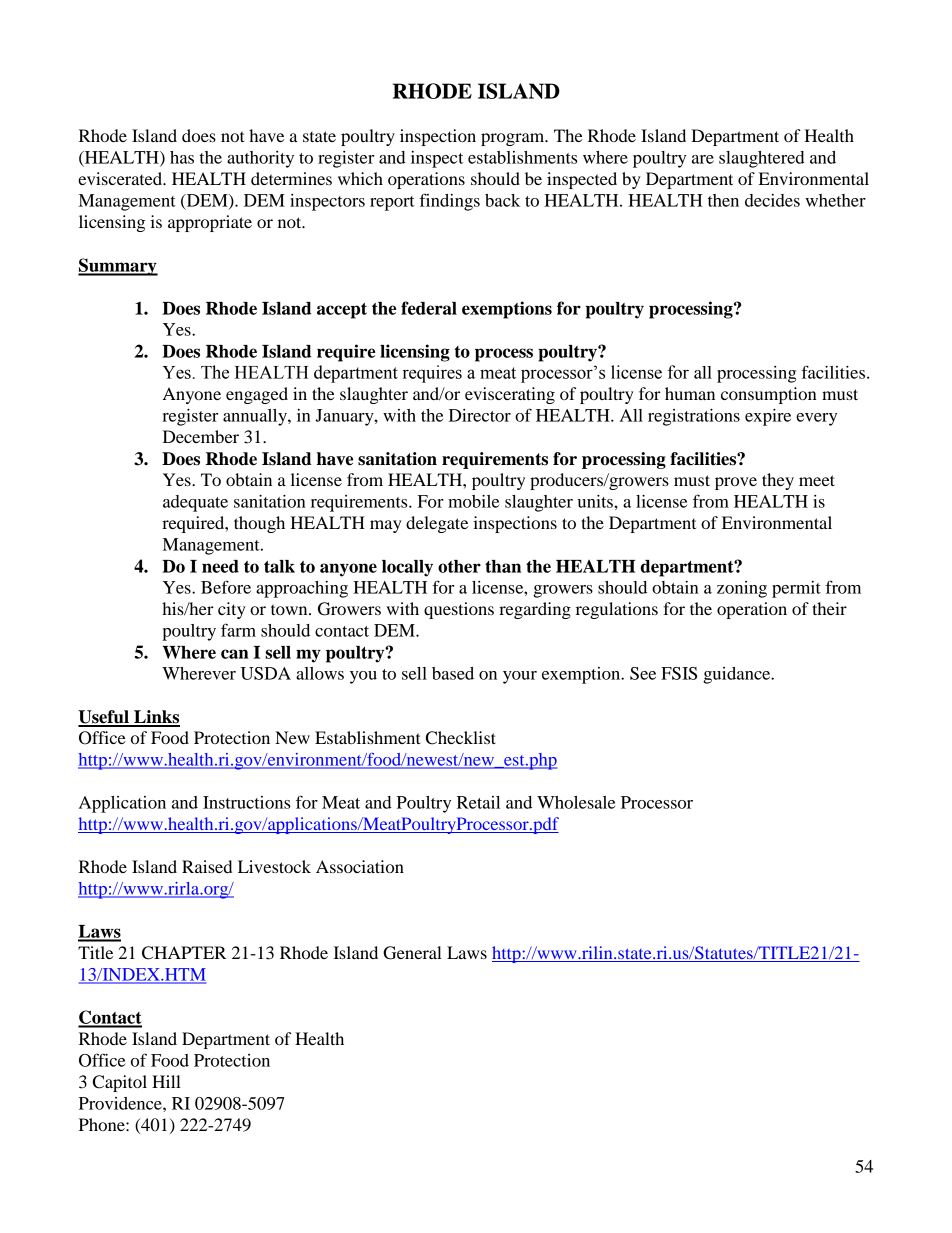 Image resolution: width=952 pixels, height=1233 pixels. I want to click on has, so click(182, 157).
